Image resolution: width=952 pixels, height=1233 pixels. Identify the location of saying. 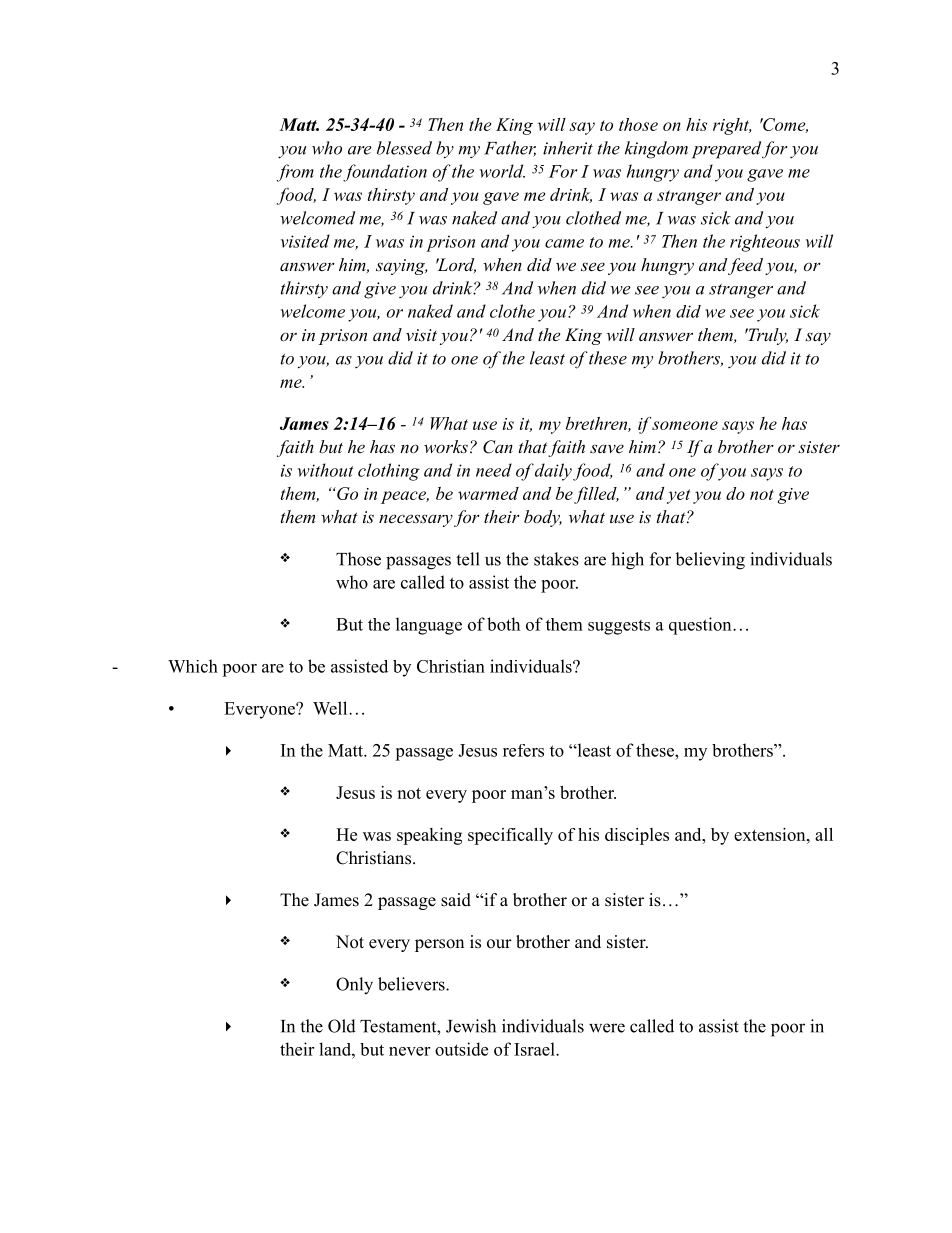
(401, 267).
